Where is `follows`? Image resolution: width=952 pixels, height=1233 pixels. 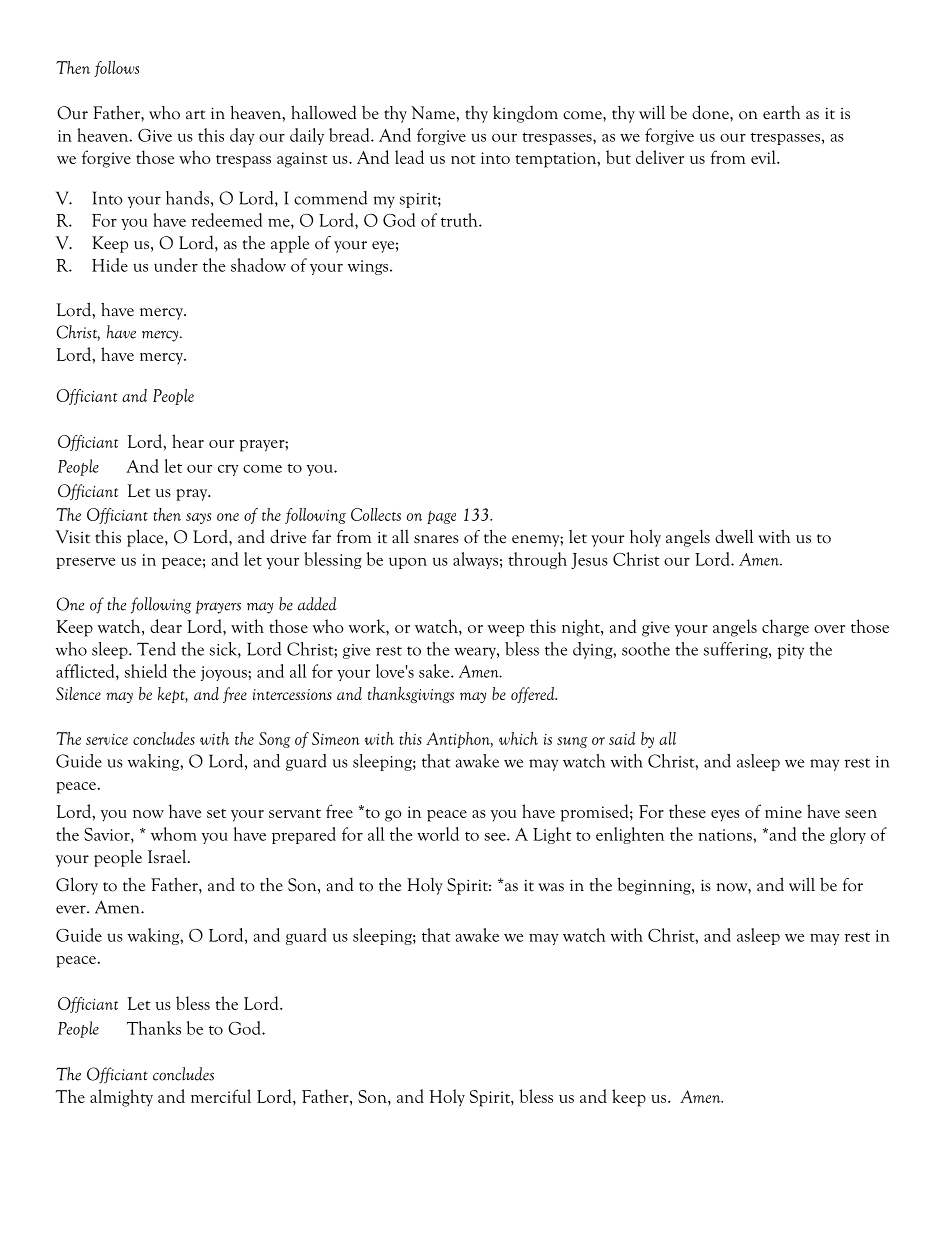
follows is located at coordinates (116, 69).
